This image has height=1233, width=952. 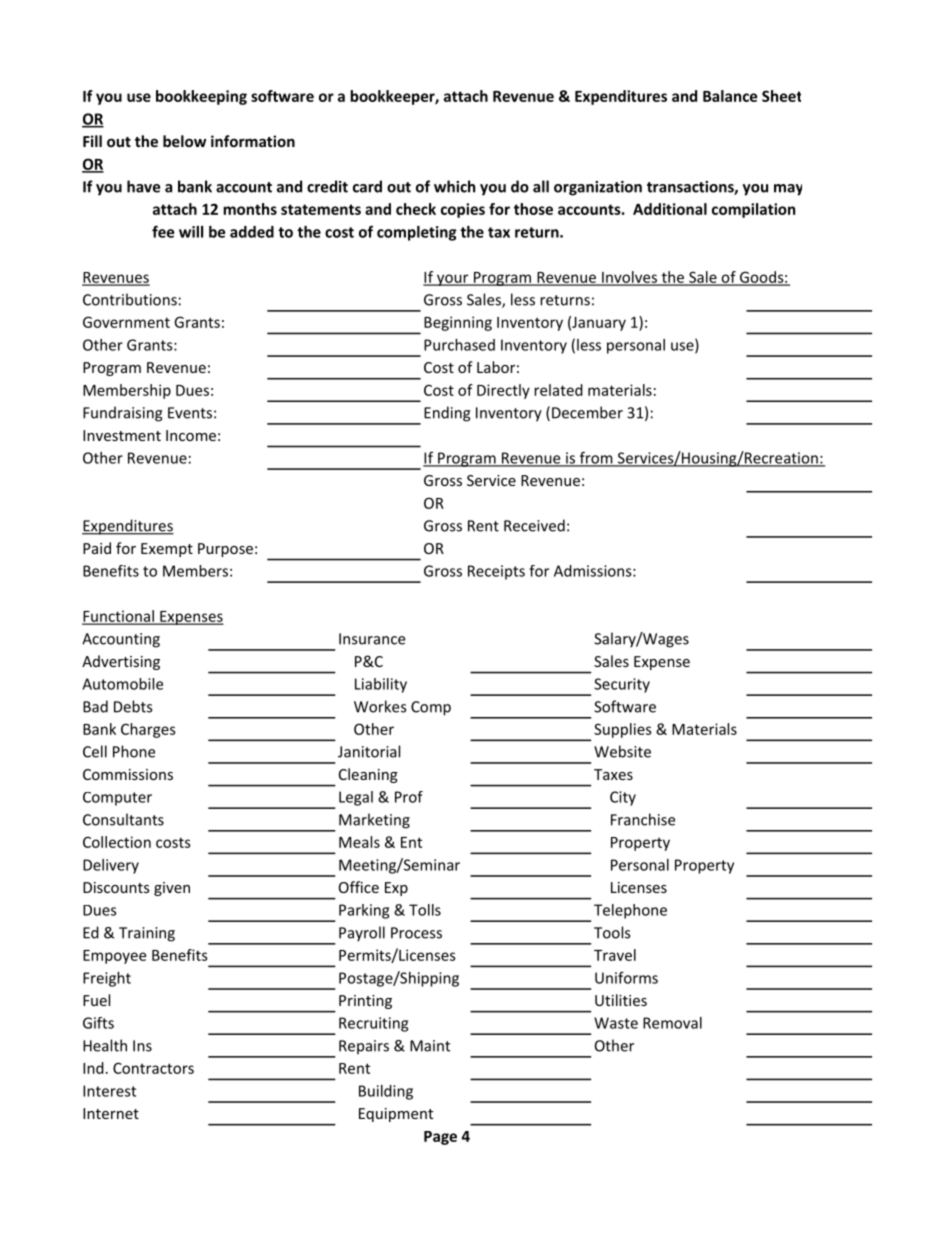 What do you see at coordinates (454, 186) in the image?
I see `which` at bounding box center [454, 186].
